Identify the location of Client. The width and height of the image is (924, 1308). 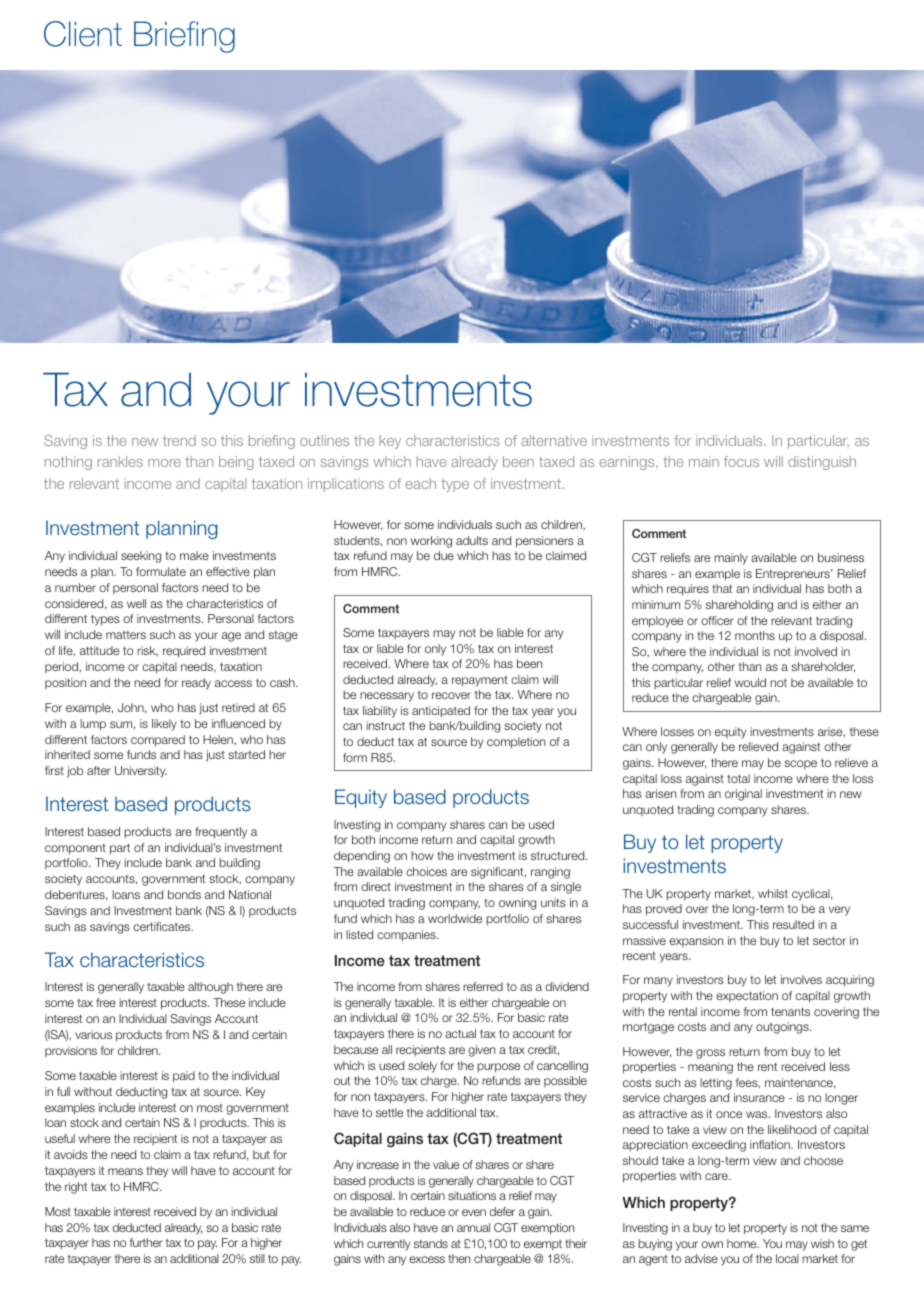
(83, 34).
